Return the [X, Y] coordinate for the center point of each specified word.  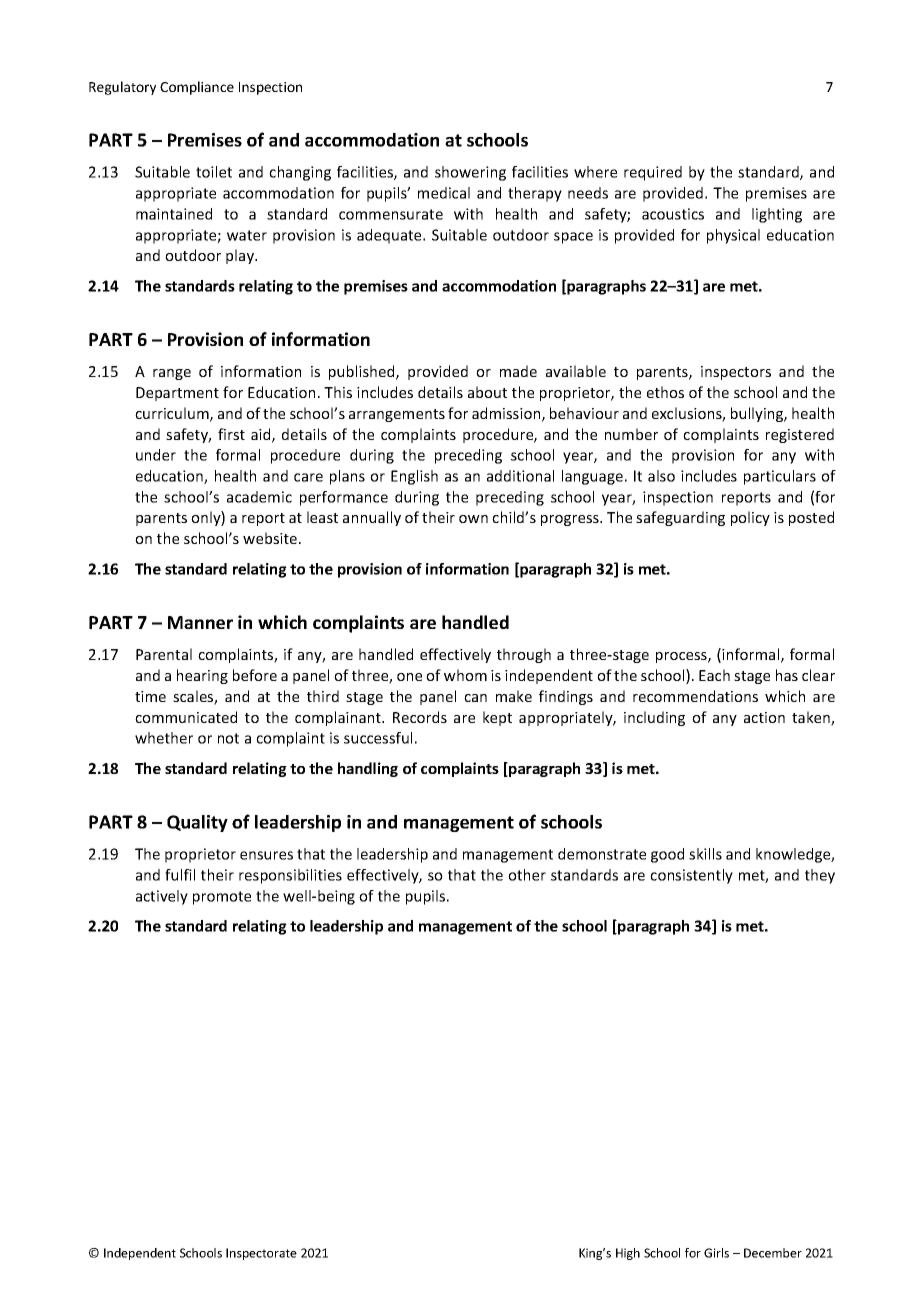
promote [222, 898]
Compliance [197, 88]
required [653, 173]
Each [714, 675]
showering [470, 173]
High [628, 1254]
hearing [202, 676]
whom [465, 675]
